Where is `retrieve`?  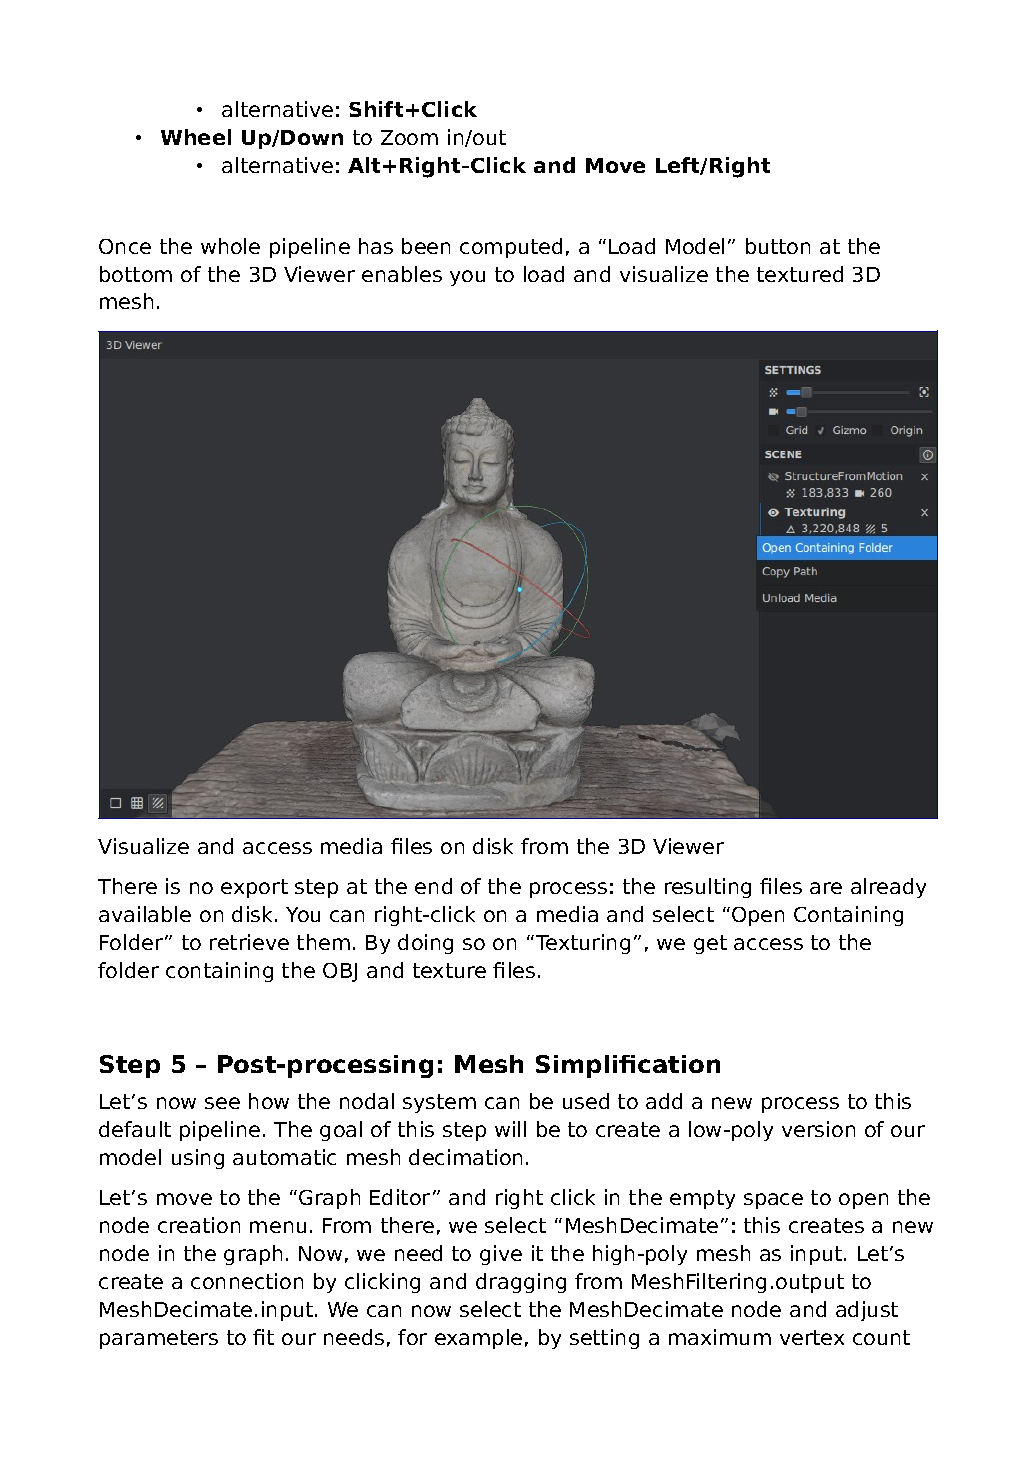
retrieve is located at coordinates (249, 942).
